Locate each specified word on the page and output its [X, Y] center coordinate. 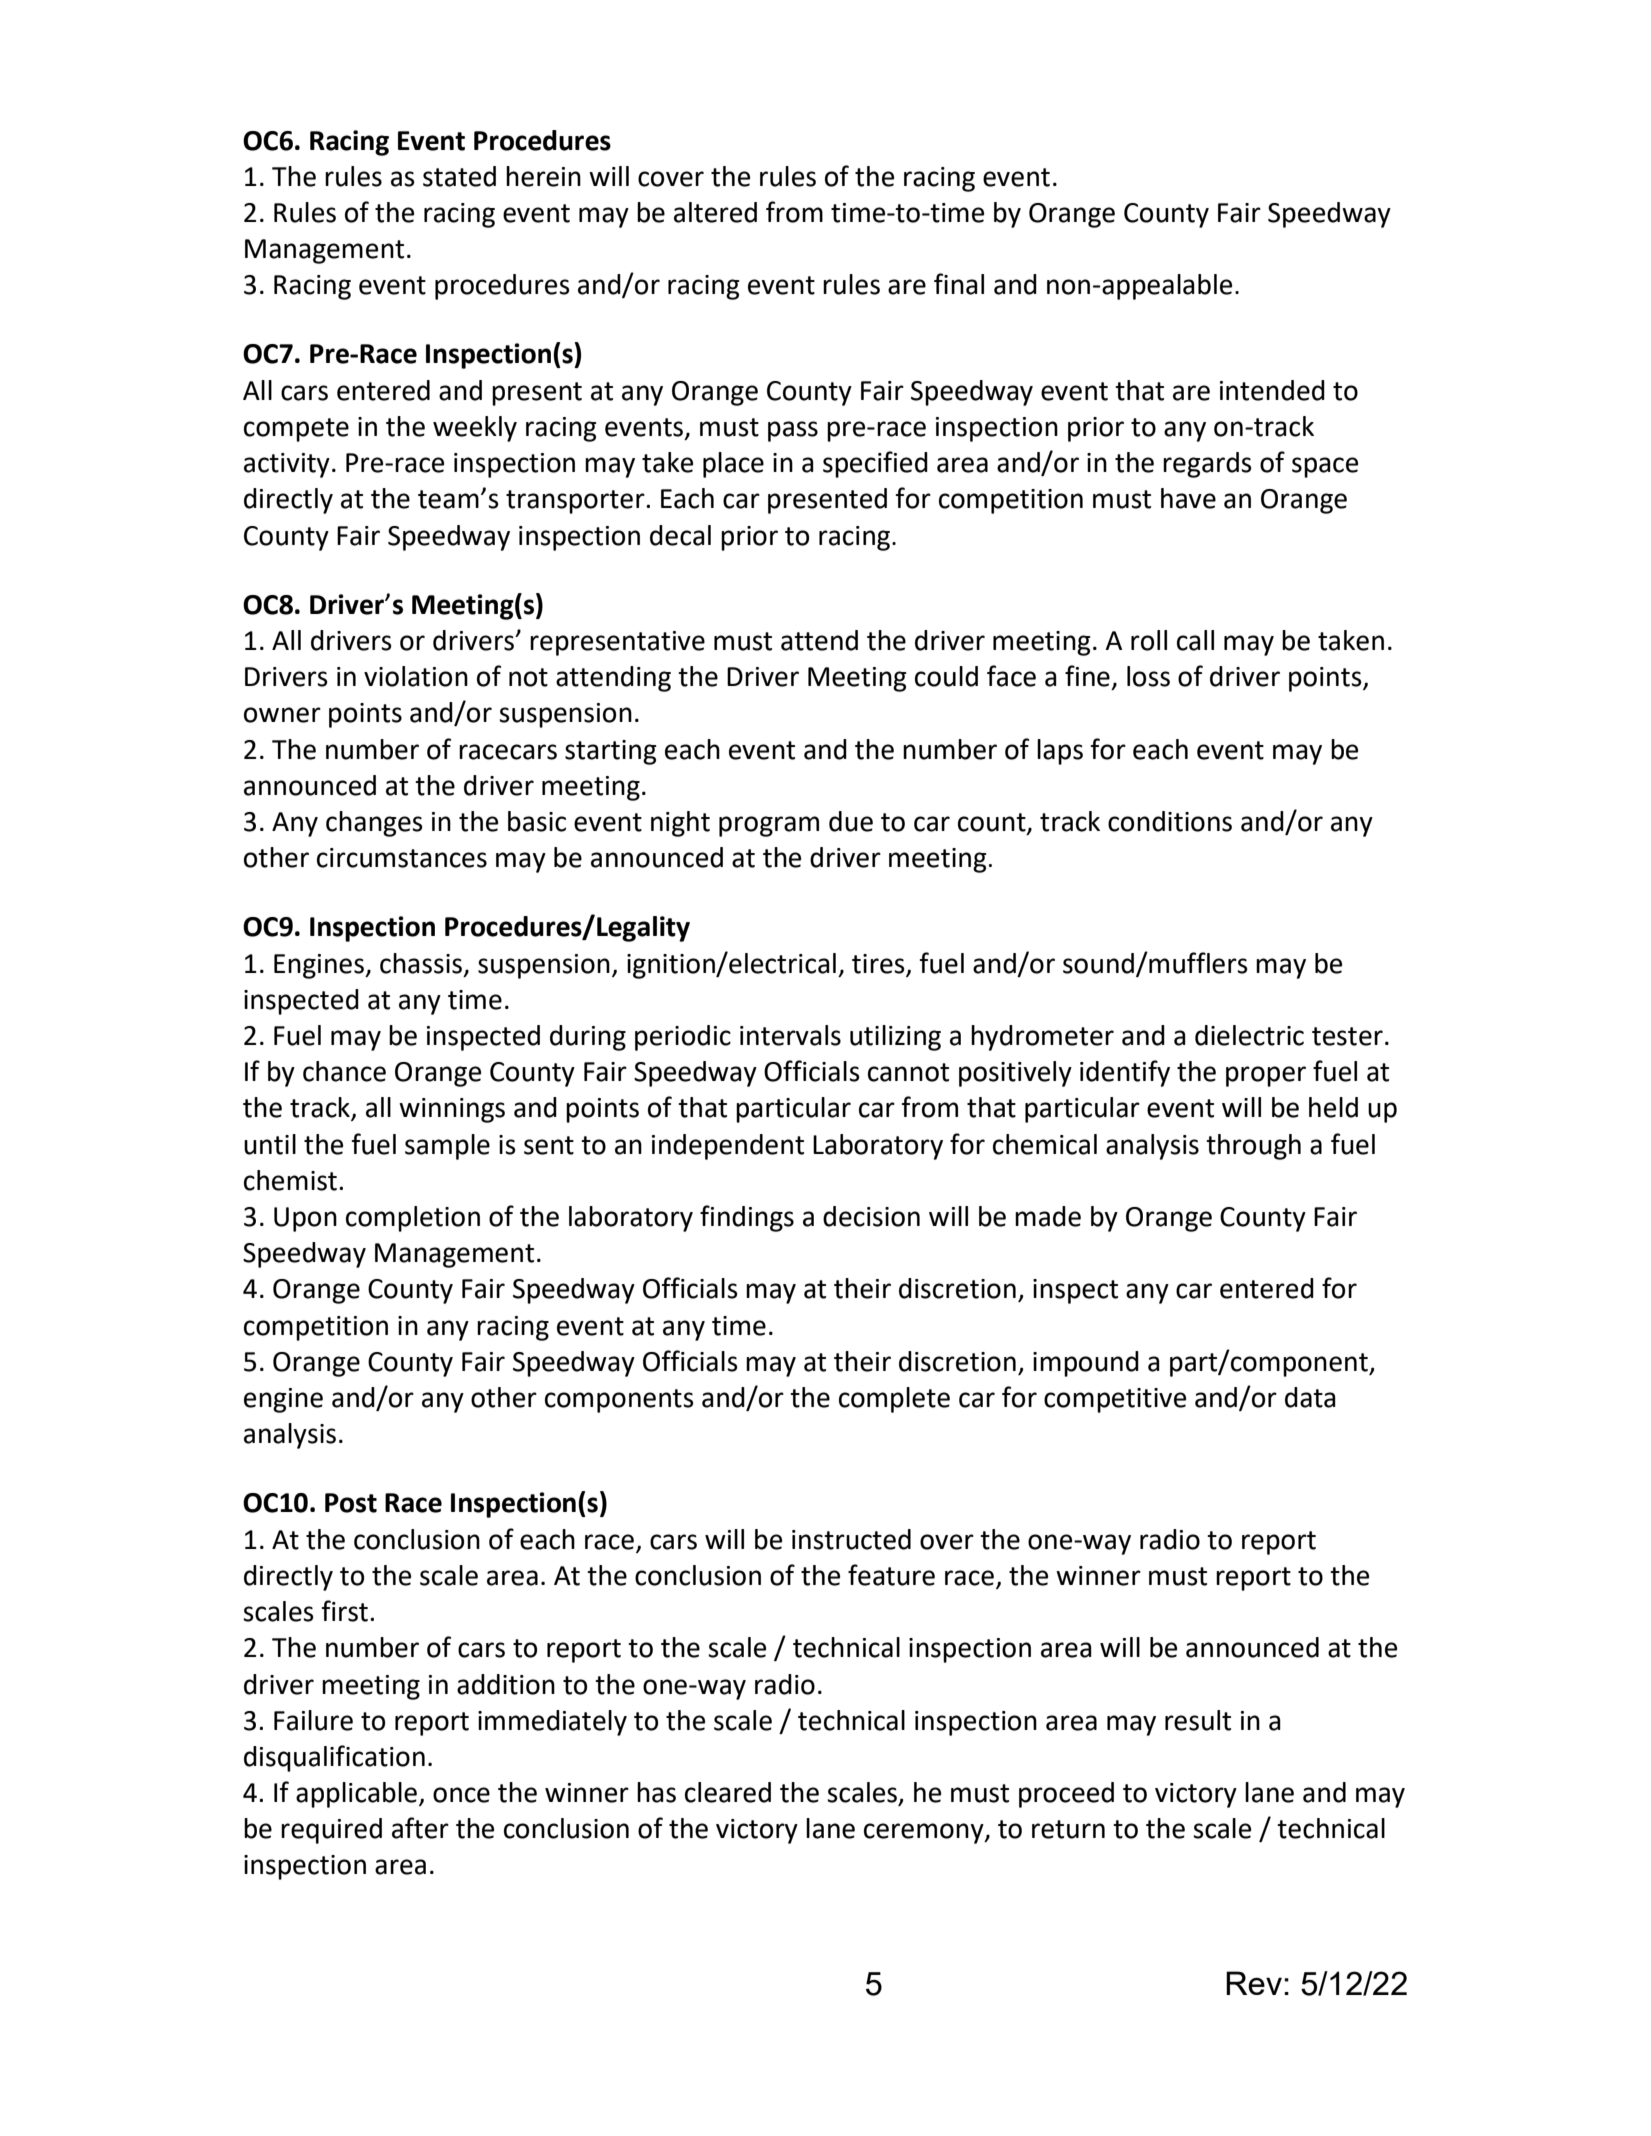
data [1310, 1397]
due [851, 821]
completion [413, 1219]
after [420, 1828]
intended [1272, 390]
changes [374, 824]
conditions [1170, 821]
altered [715, 212]
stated [459, 176]
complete [894, 1400]
